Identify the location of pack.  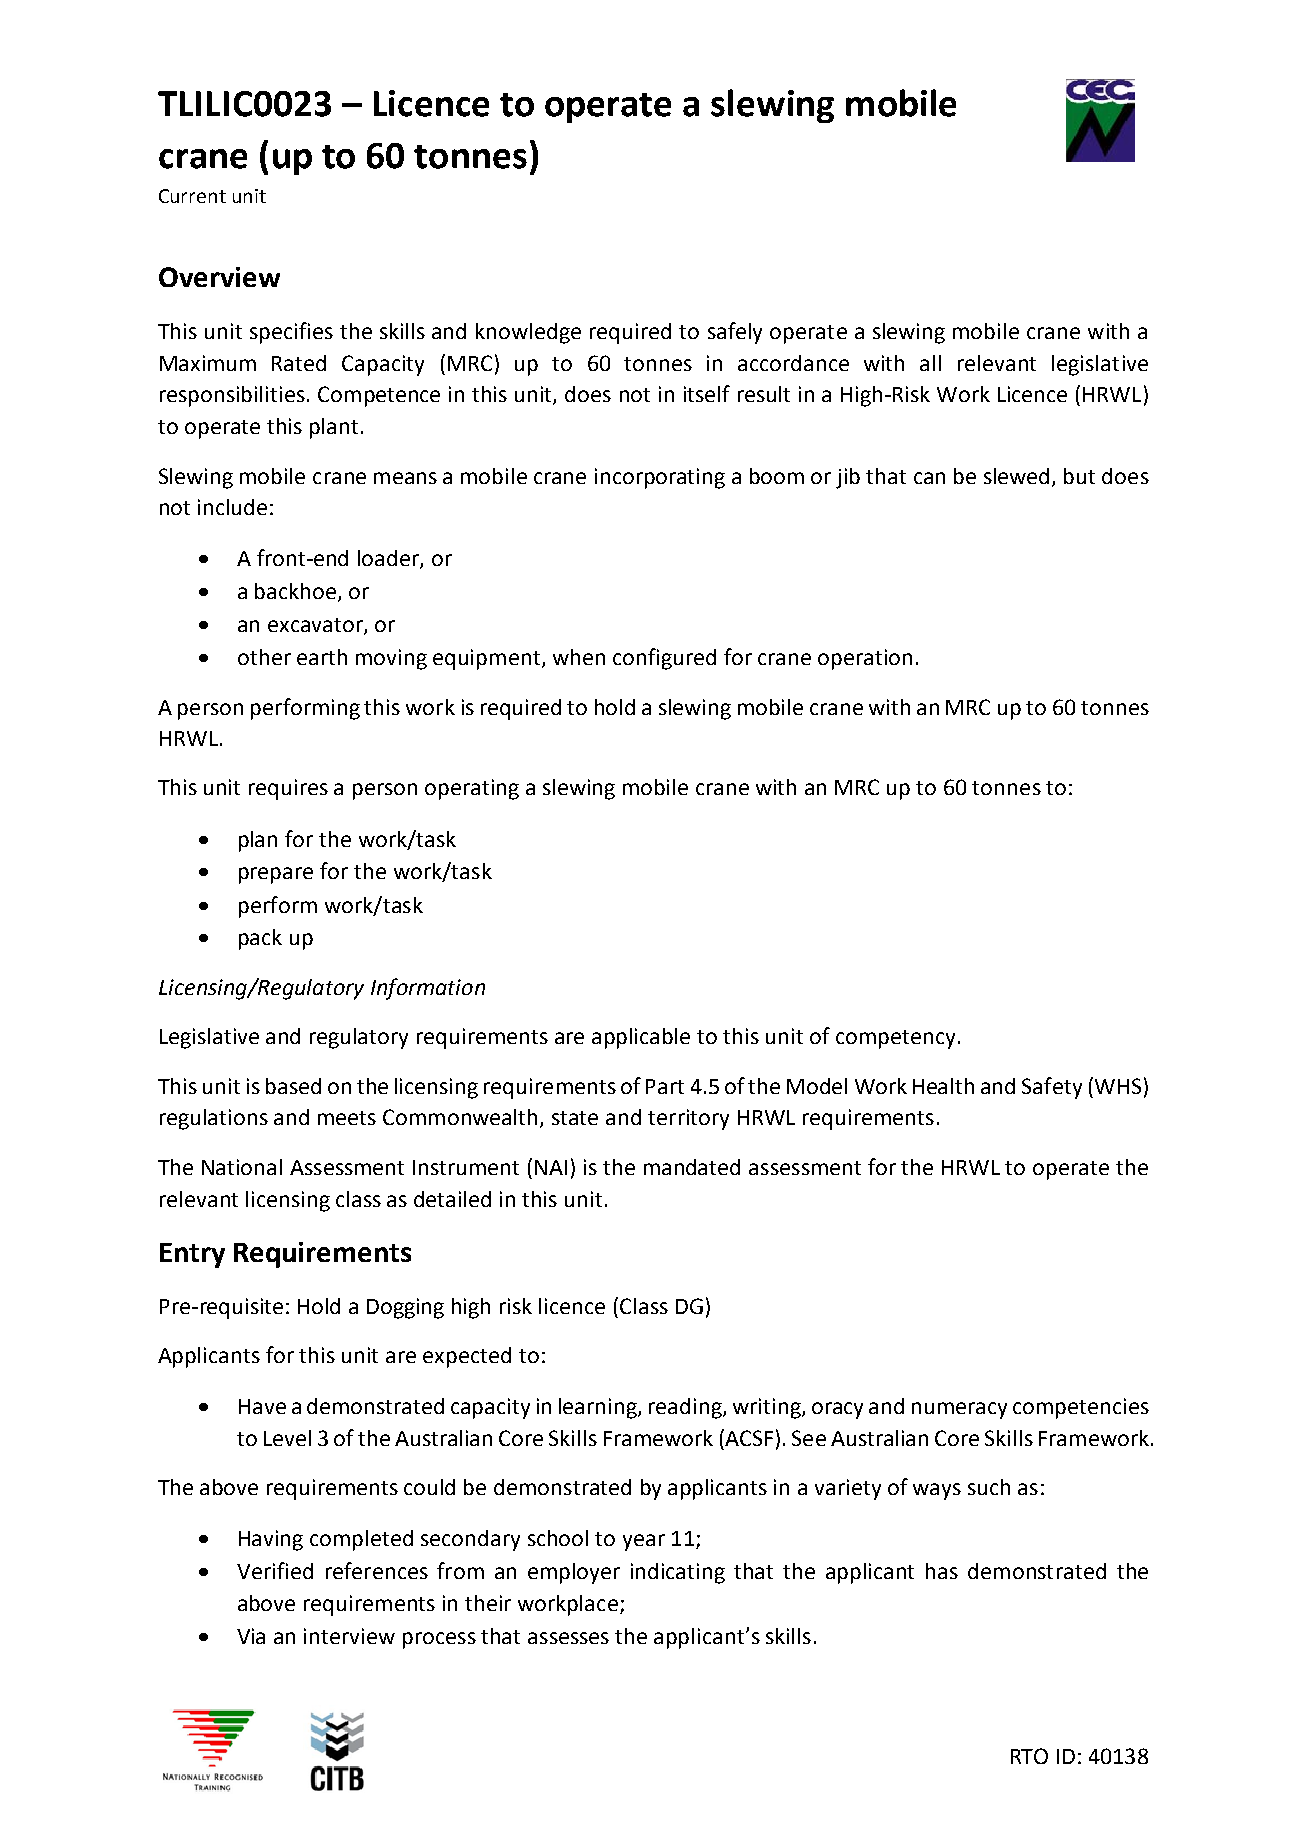
(260, 939).
